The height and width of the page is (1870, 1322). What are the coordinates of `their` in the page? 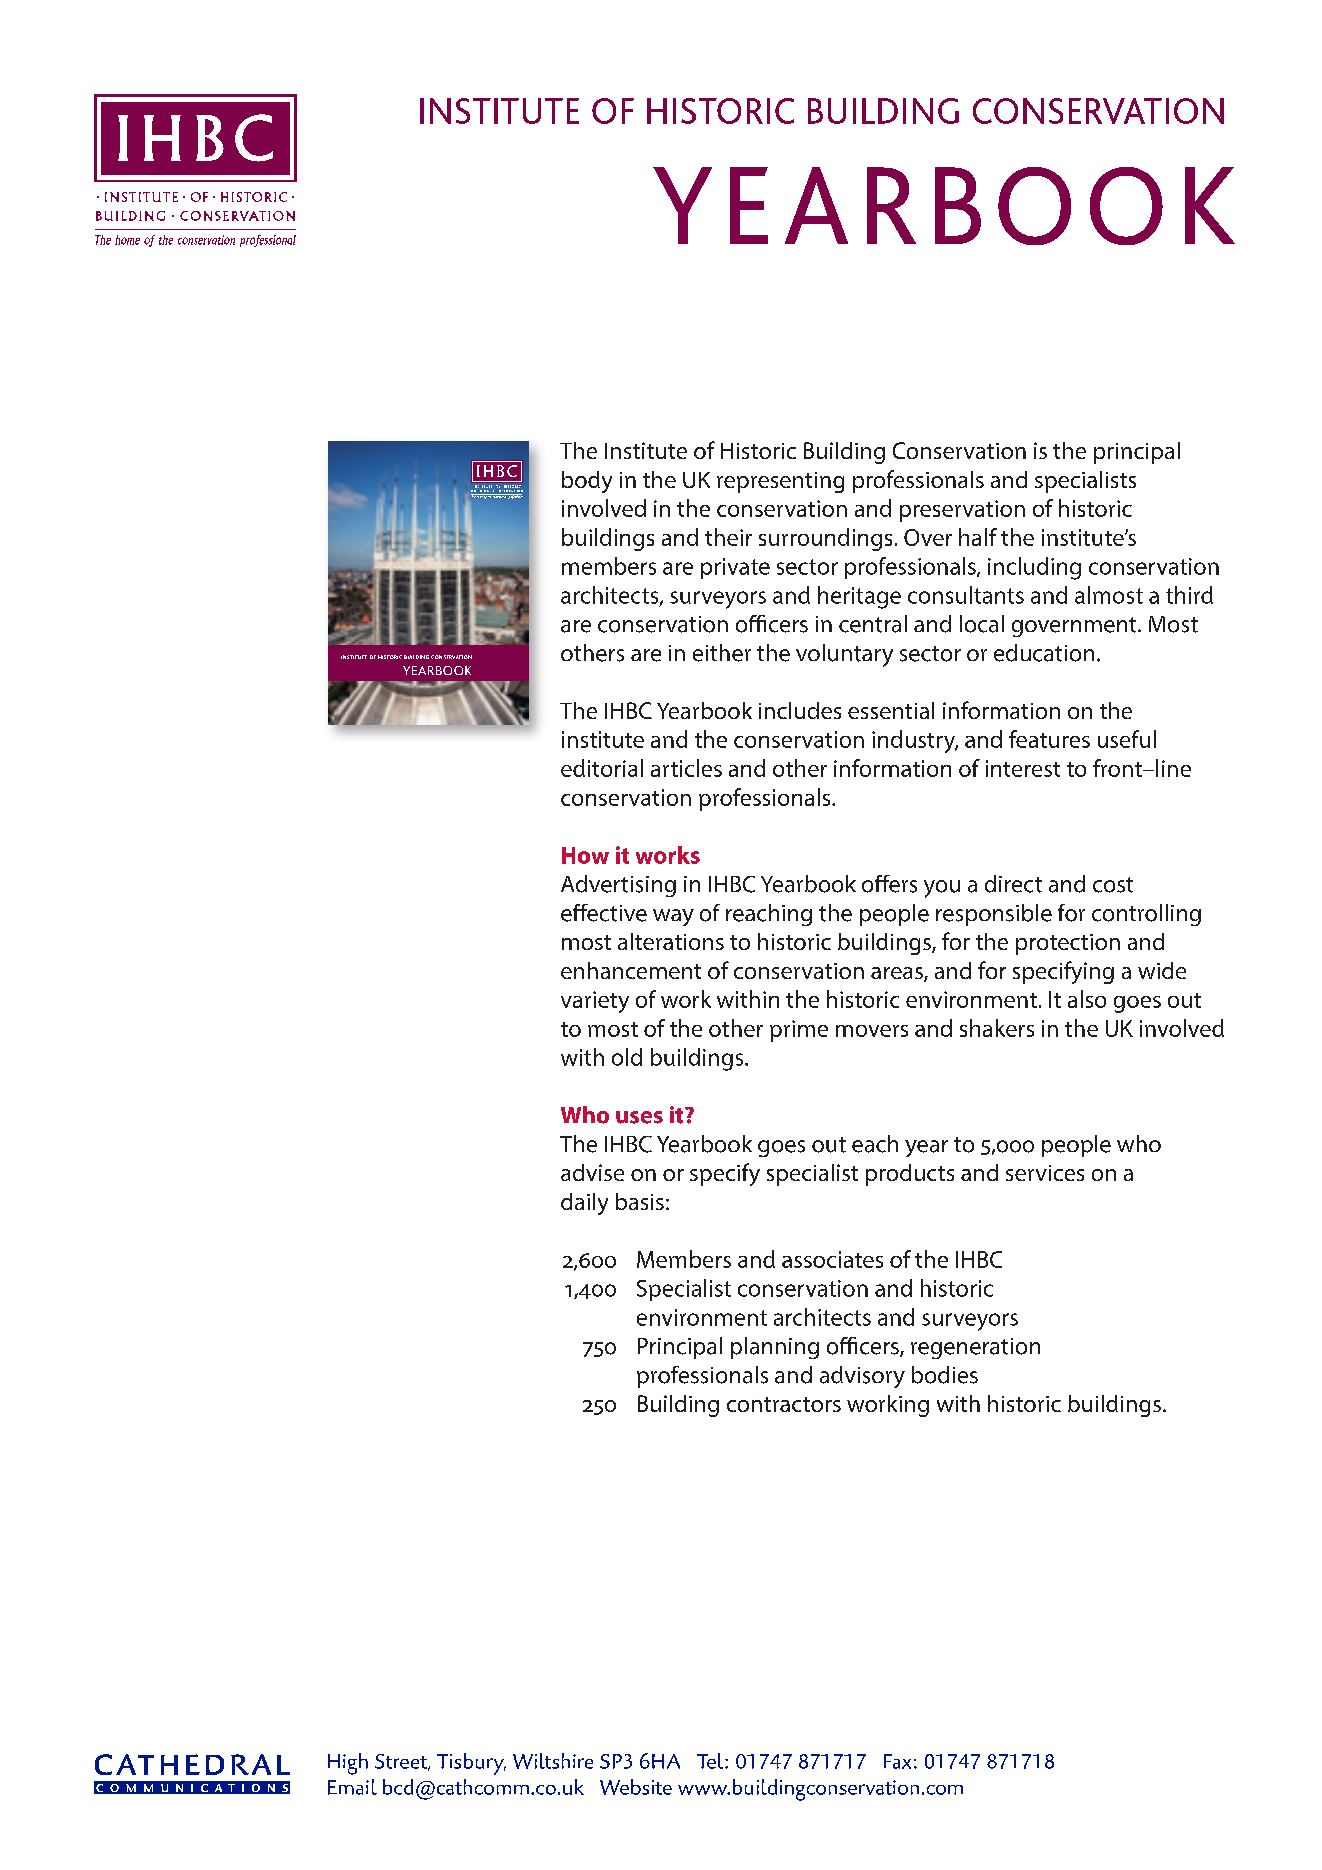 It's located at (728, 537).
